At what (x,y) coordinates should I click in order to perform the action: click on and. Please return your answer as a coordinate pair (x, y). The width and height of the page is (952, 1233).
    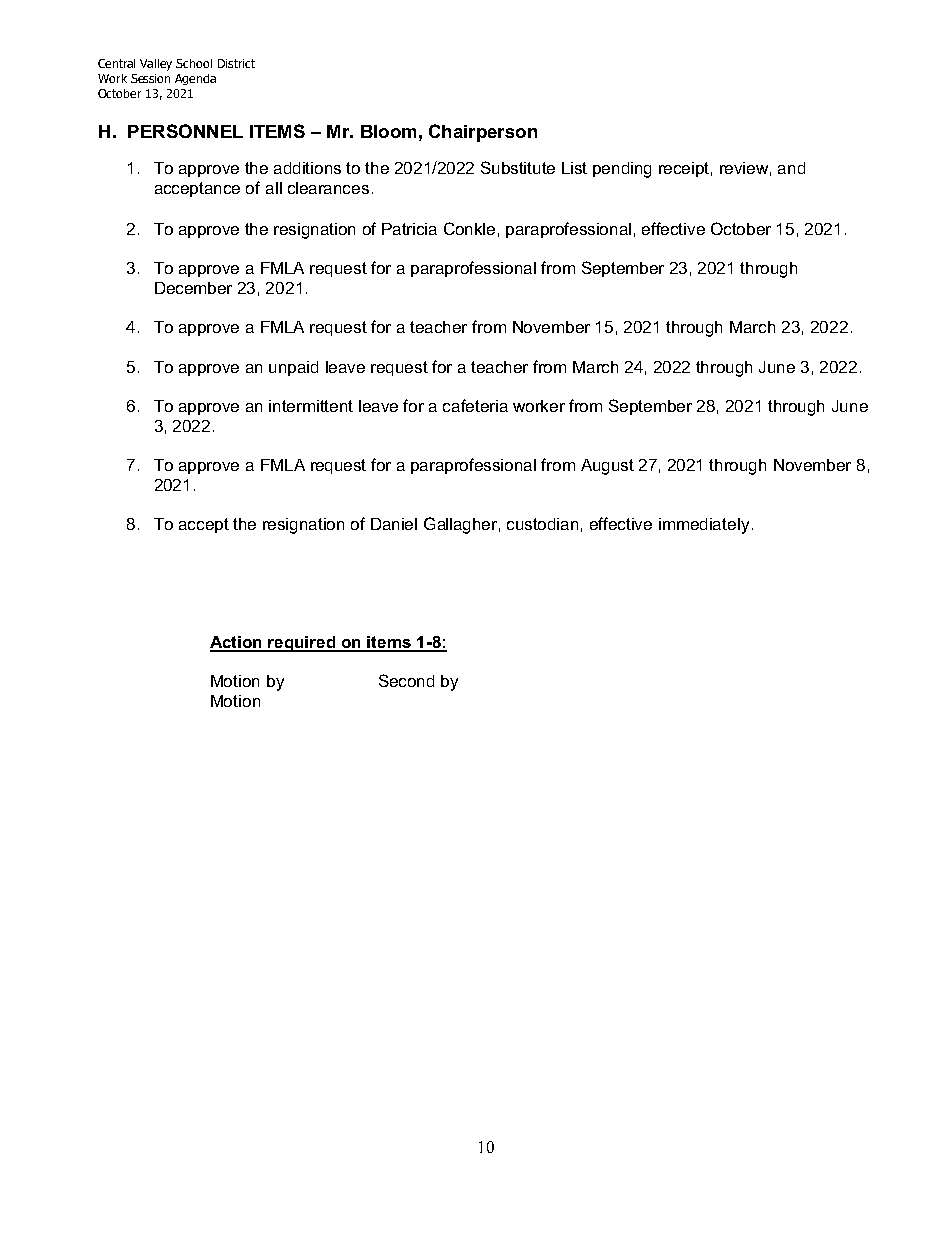
    Looking at the image, I should click on (791, 168).
